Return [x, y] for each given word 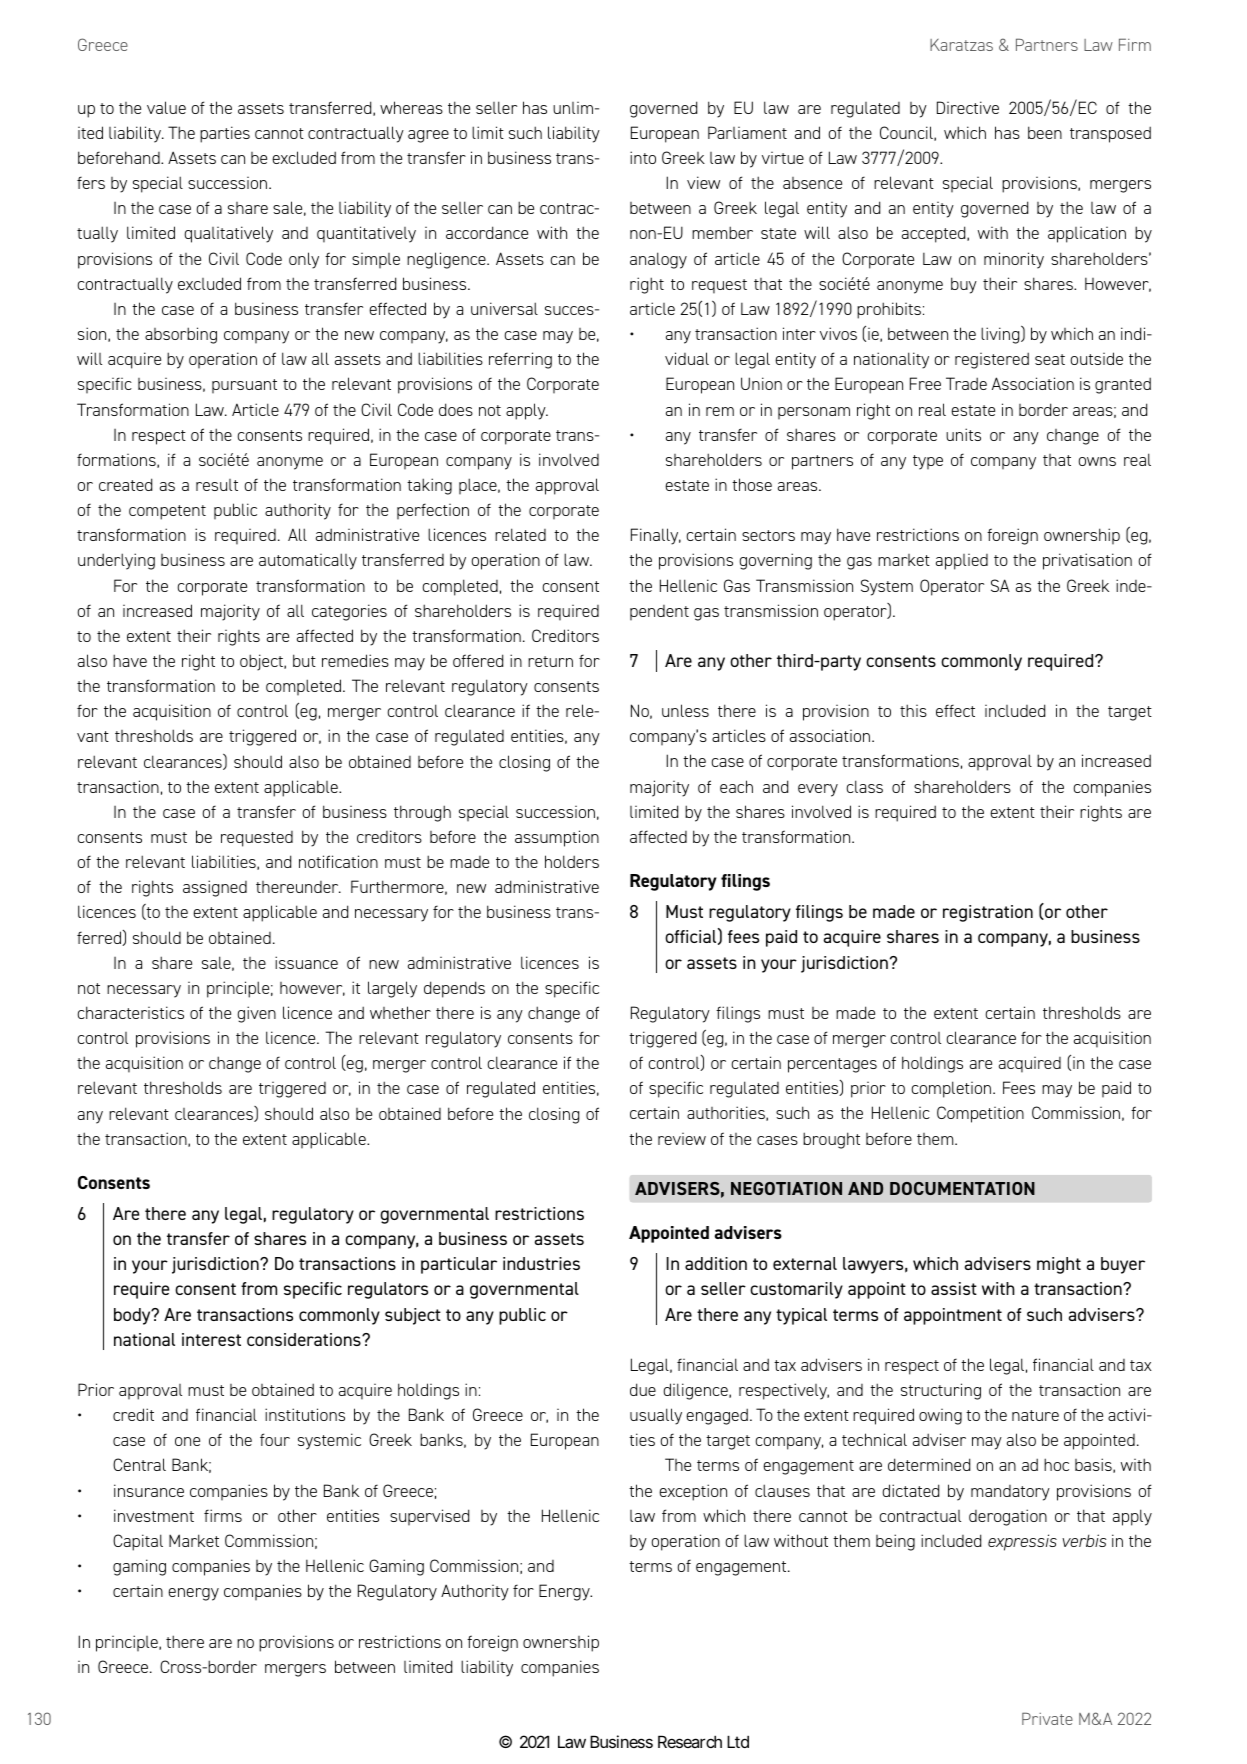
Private [1047, 1718]
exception [693, 1492]
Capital [138, 1542]
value [166, 107]
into [643, 157]
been [1045, 132]
